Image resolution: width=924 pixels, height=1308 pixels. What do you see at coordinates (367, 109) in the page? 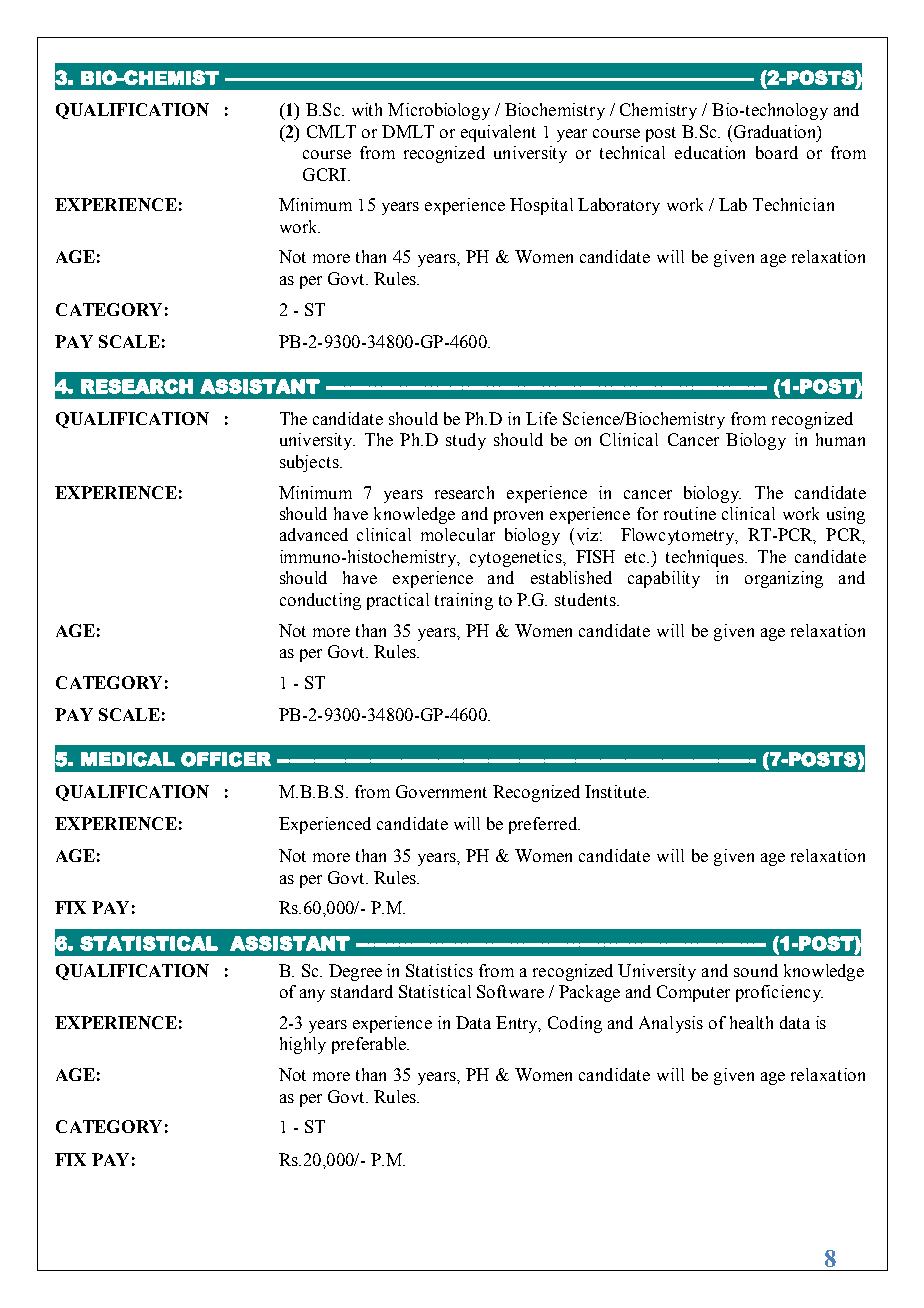
I see `with` at bounding box center [367, 109].
